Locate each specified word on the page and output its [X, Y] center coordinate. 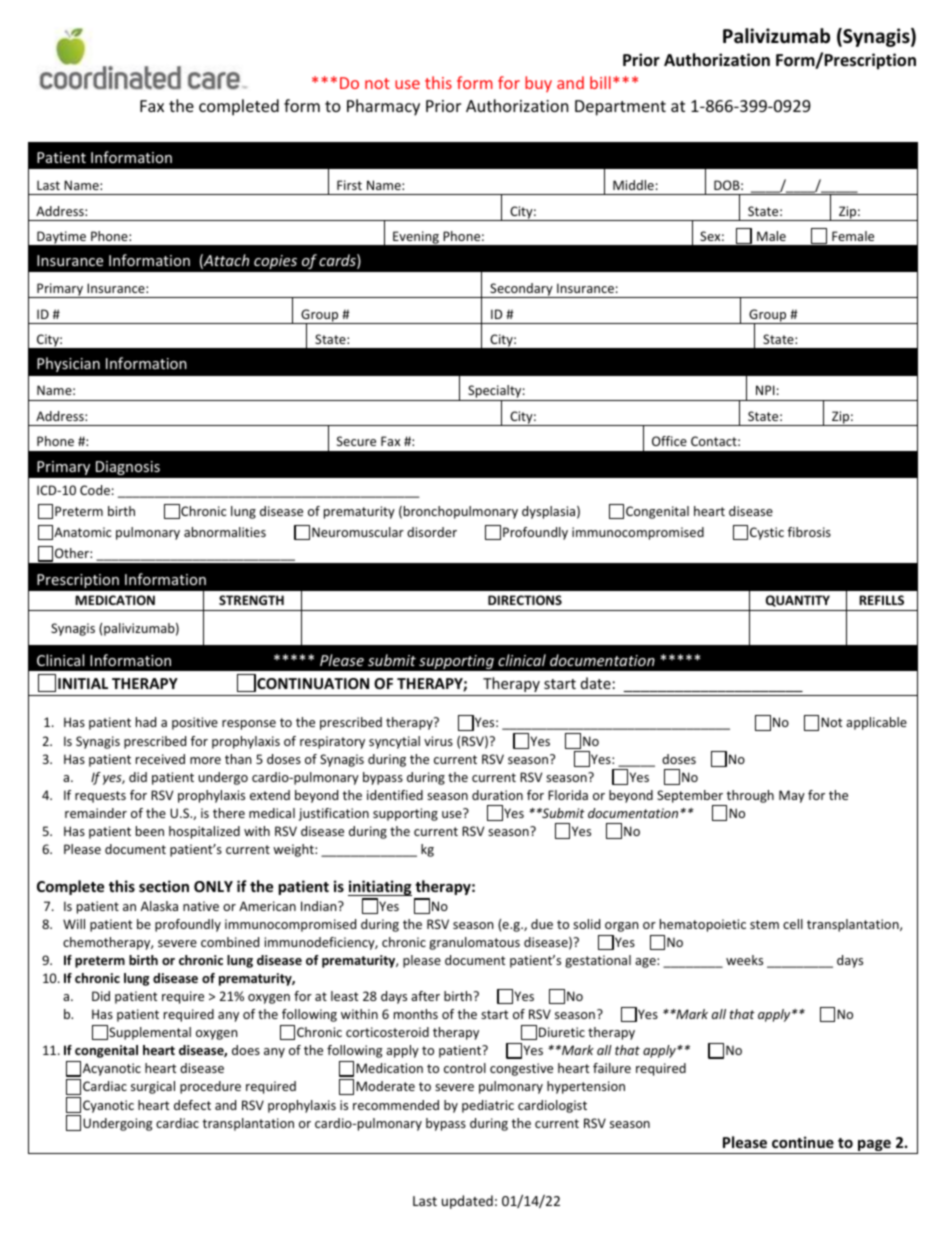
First [349, 185]
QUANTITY [798, 601]
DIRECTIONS [525, 600]
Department [620, 108]
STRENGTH [251, 600]
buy [538, 84]
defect [192, 1105]
